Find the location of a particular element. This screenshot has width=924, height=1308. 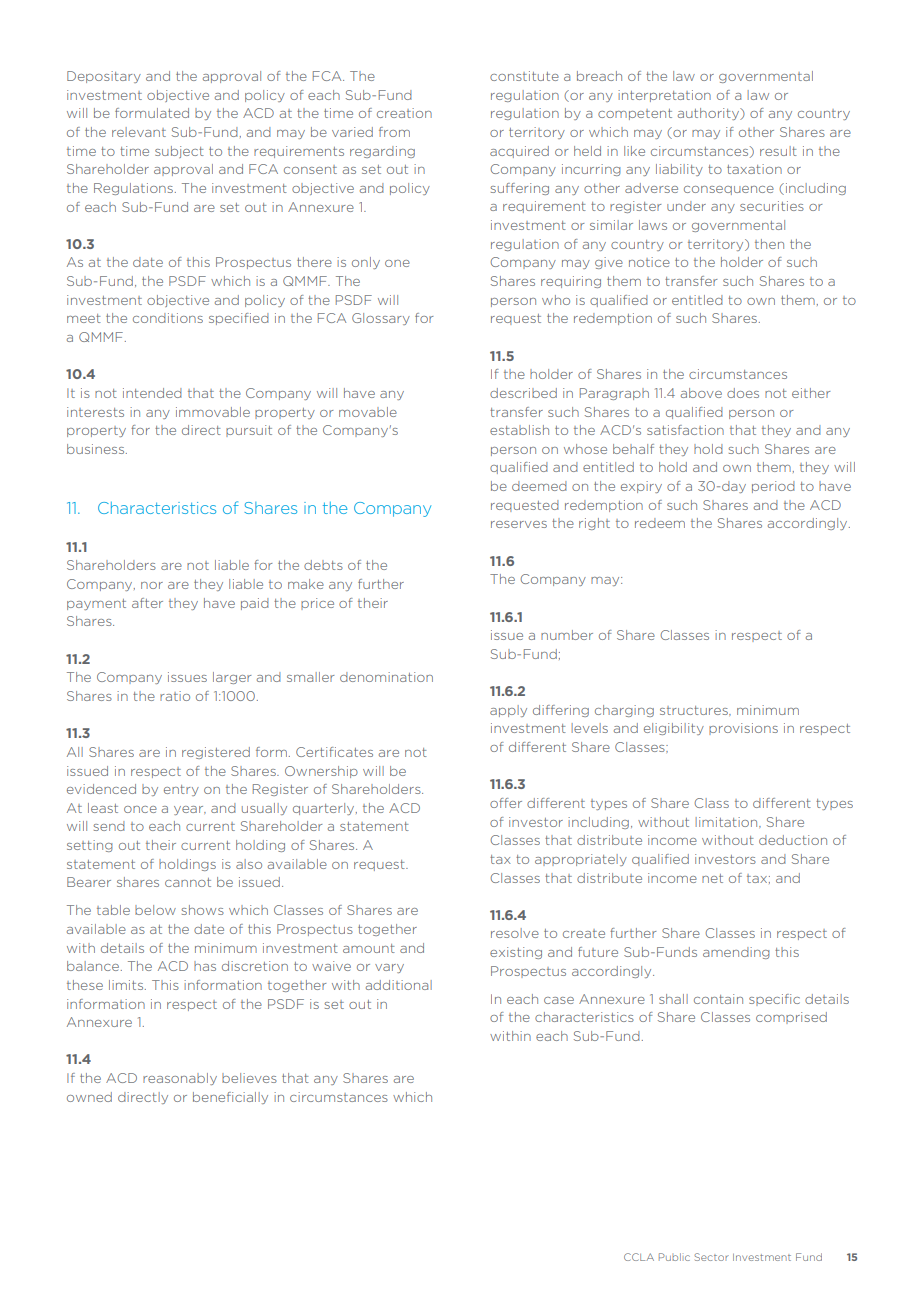

denomination is located at coordinates (386, 677).
